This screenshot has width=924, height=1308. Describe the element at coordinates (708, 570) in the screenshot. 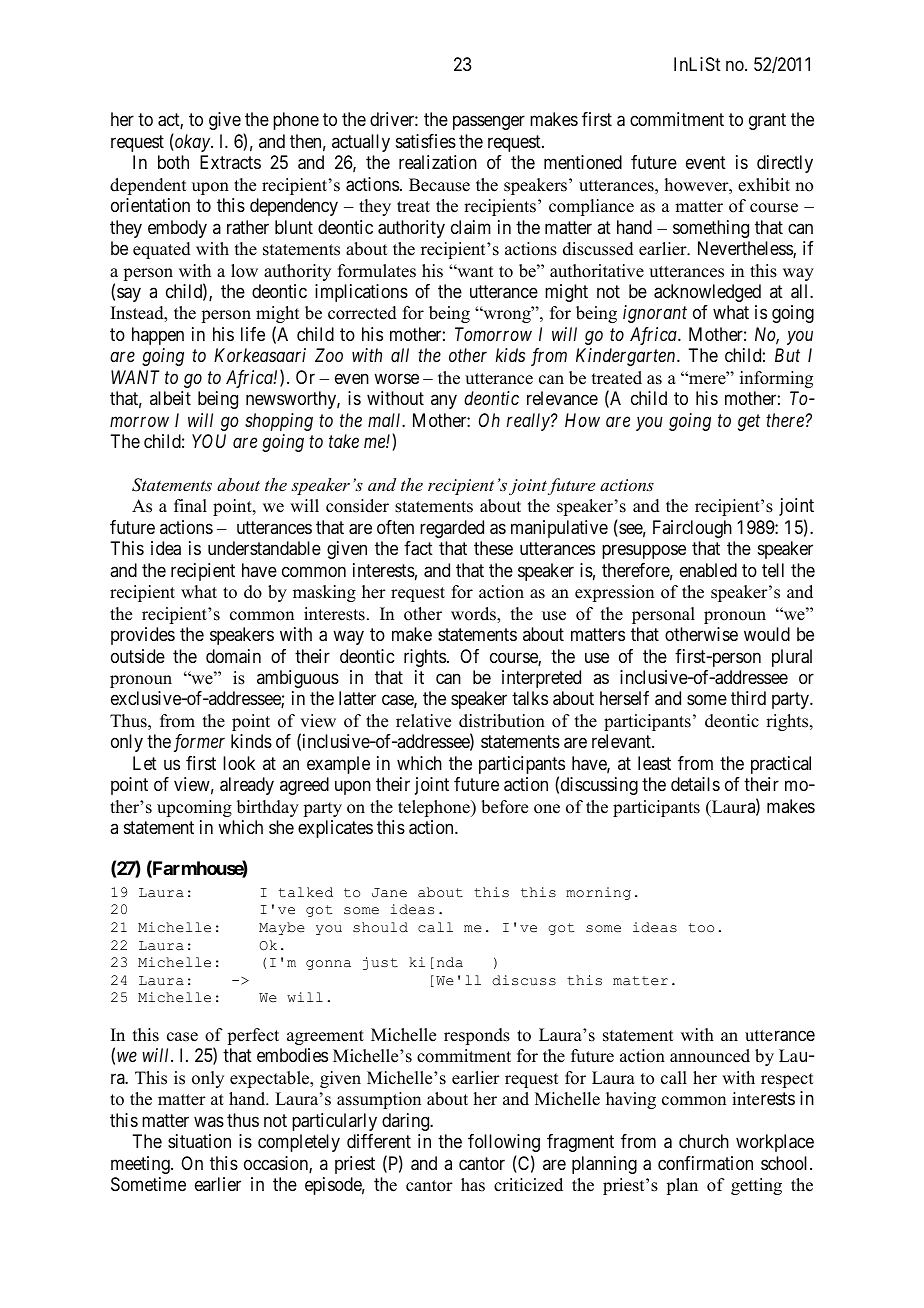

I see `enabled` at that location.
